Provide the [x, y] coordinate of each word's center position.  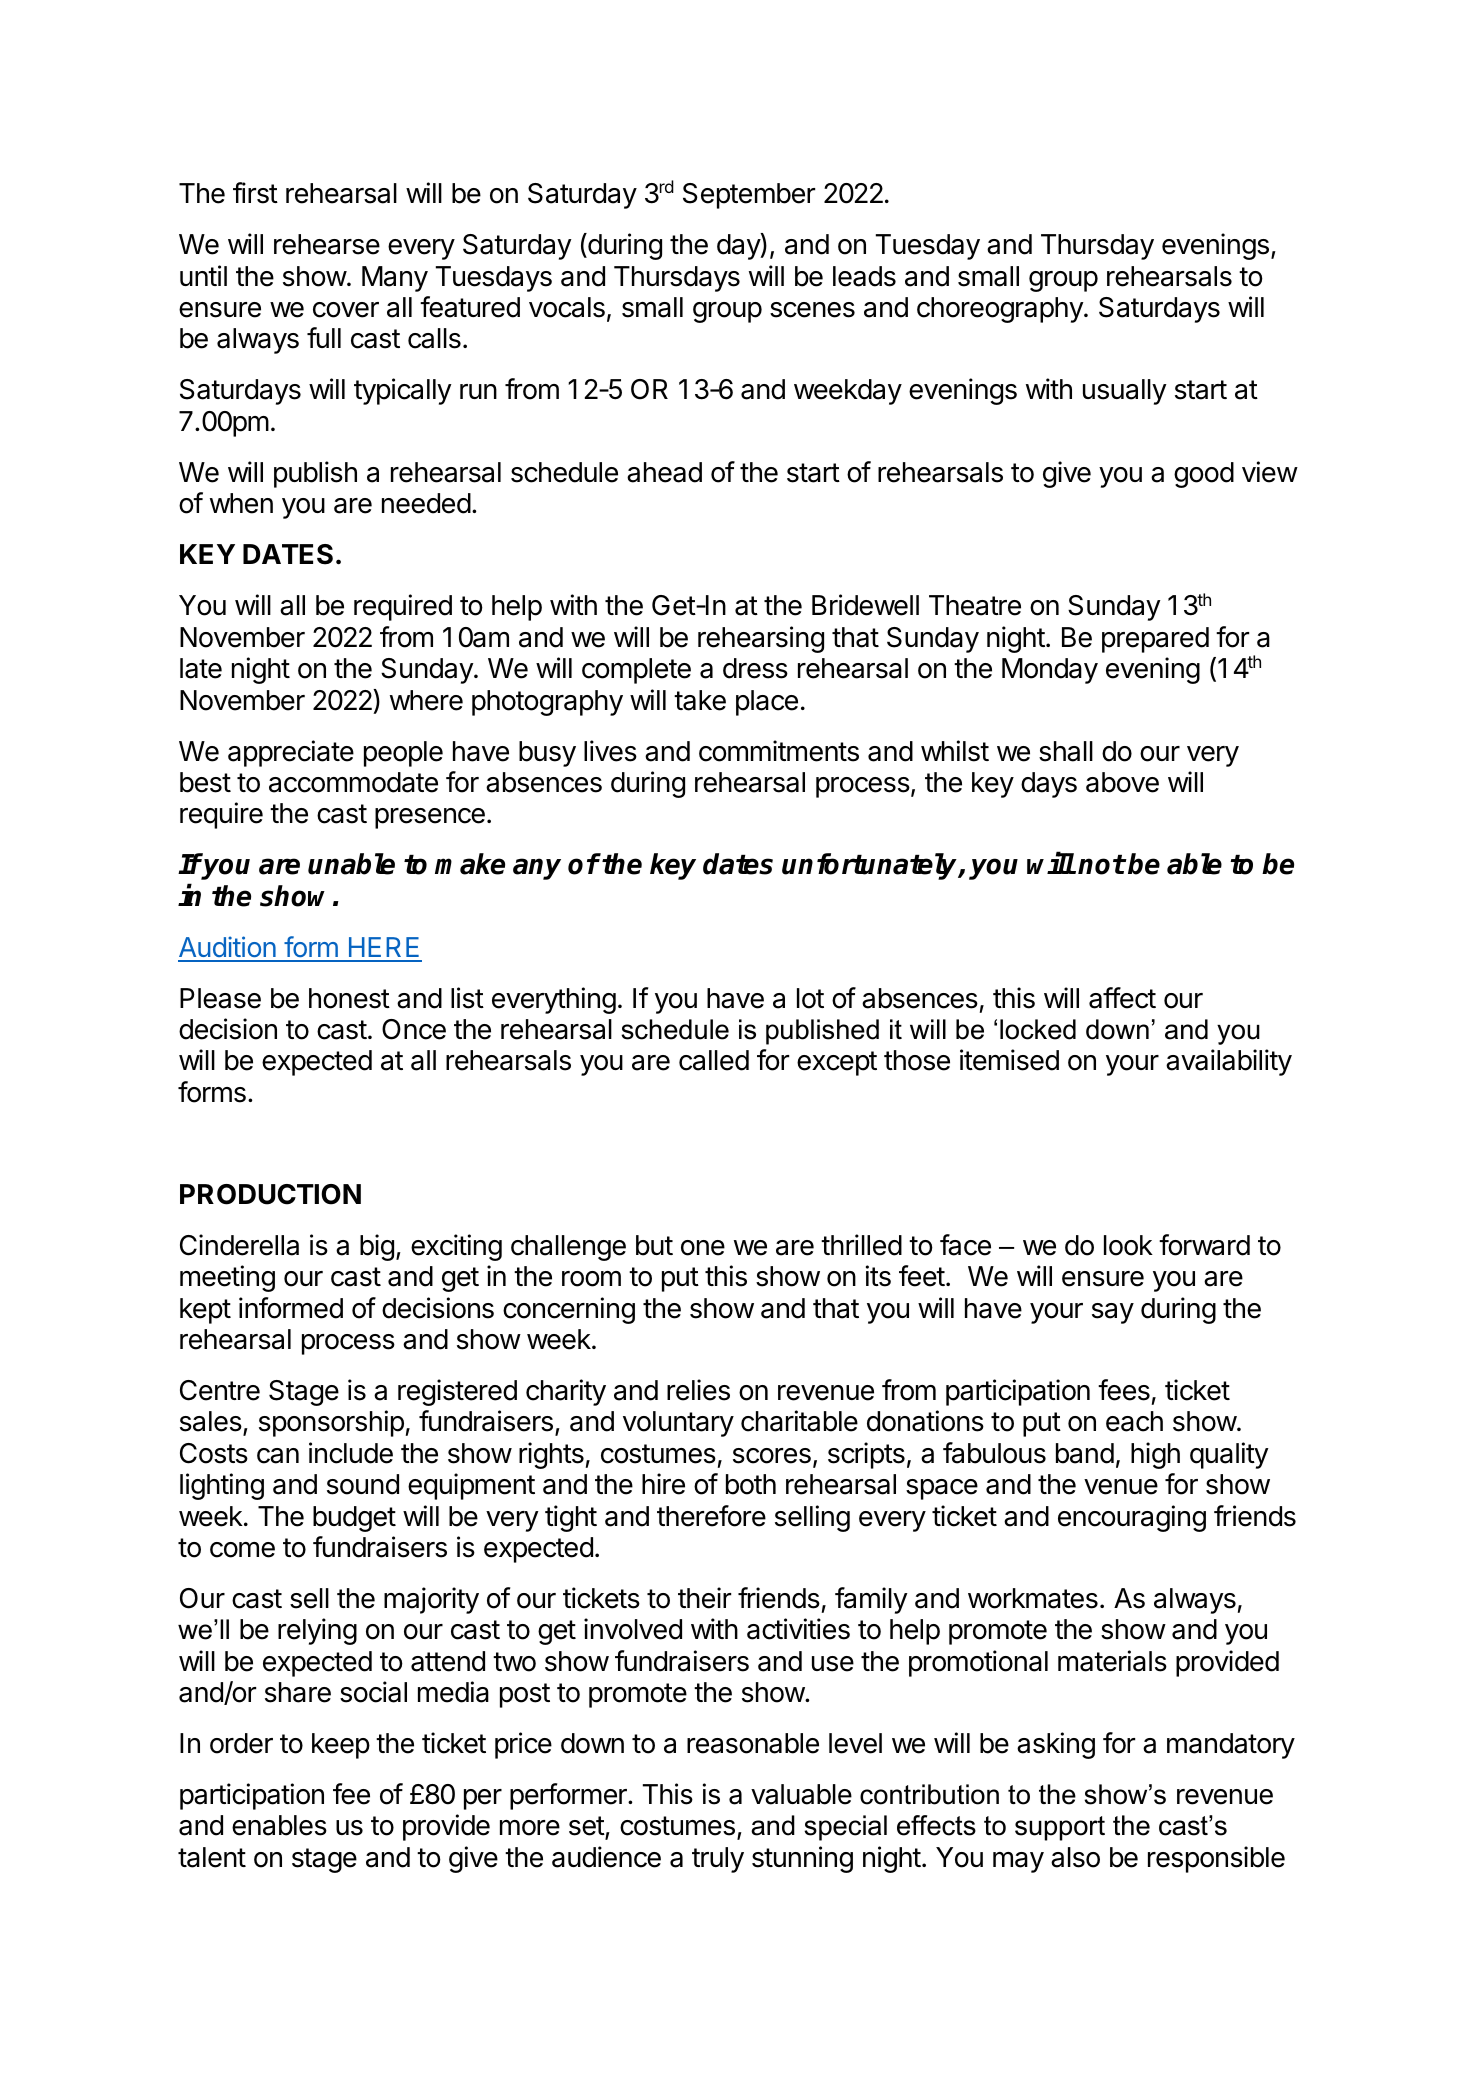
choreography [1001, 310]
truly [718, 1860]
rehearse [327, 244]
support [1060, 1828]
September [749, 196]
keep [341, 1746]
